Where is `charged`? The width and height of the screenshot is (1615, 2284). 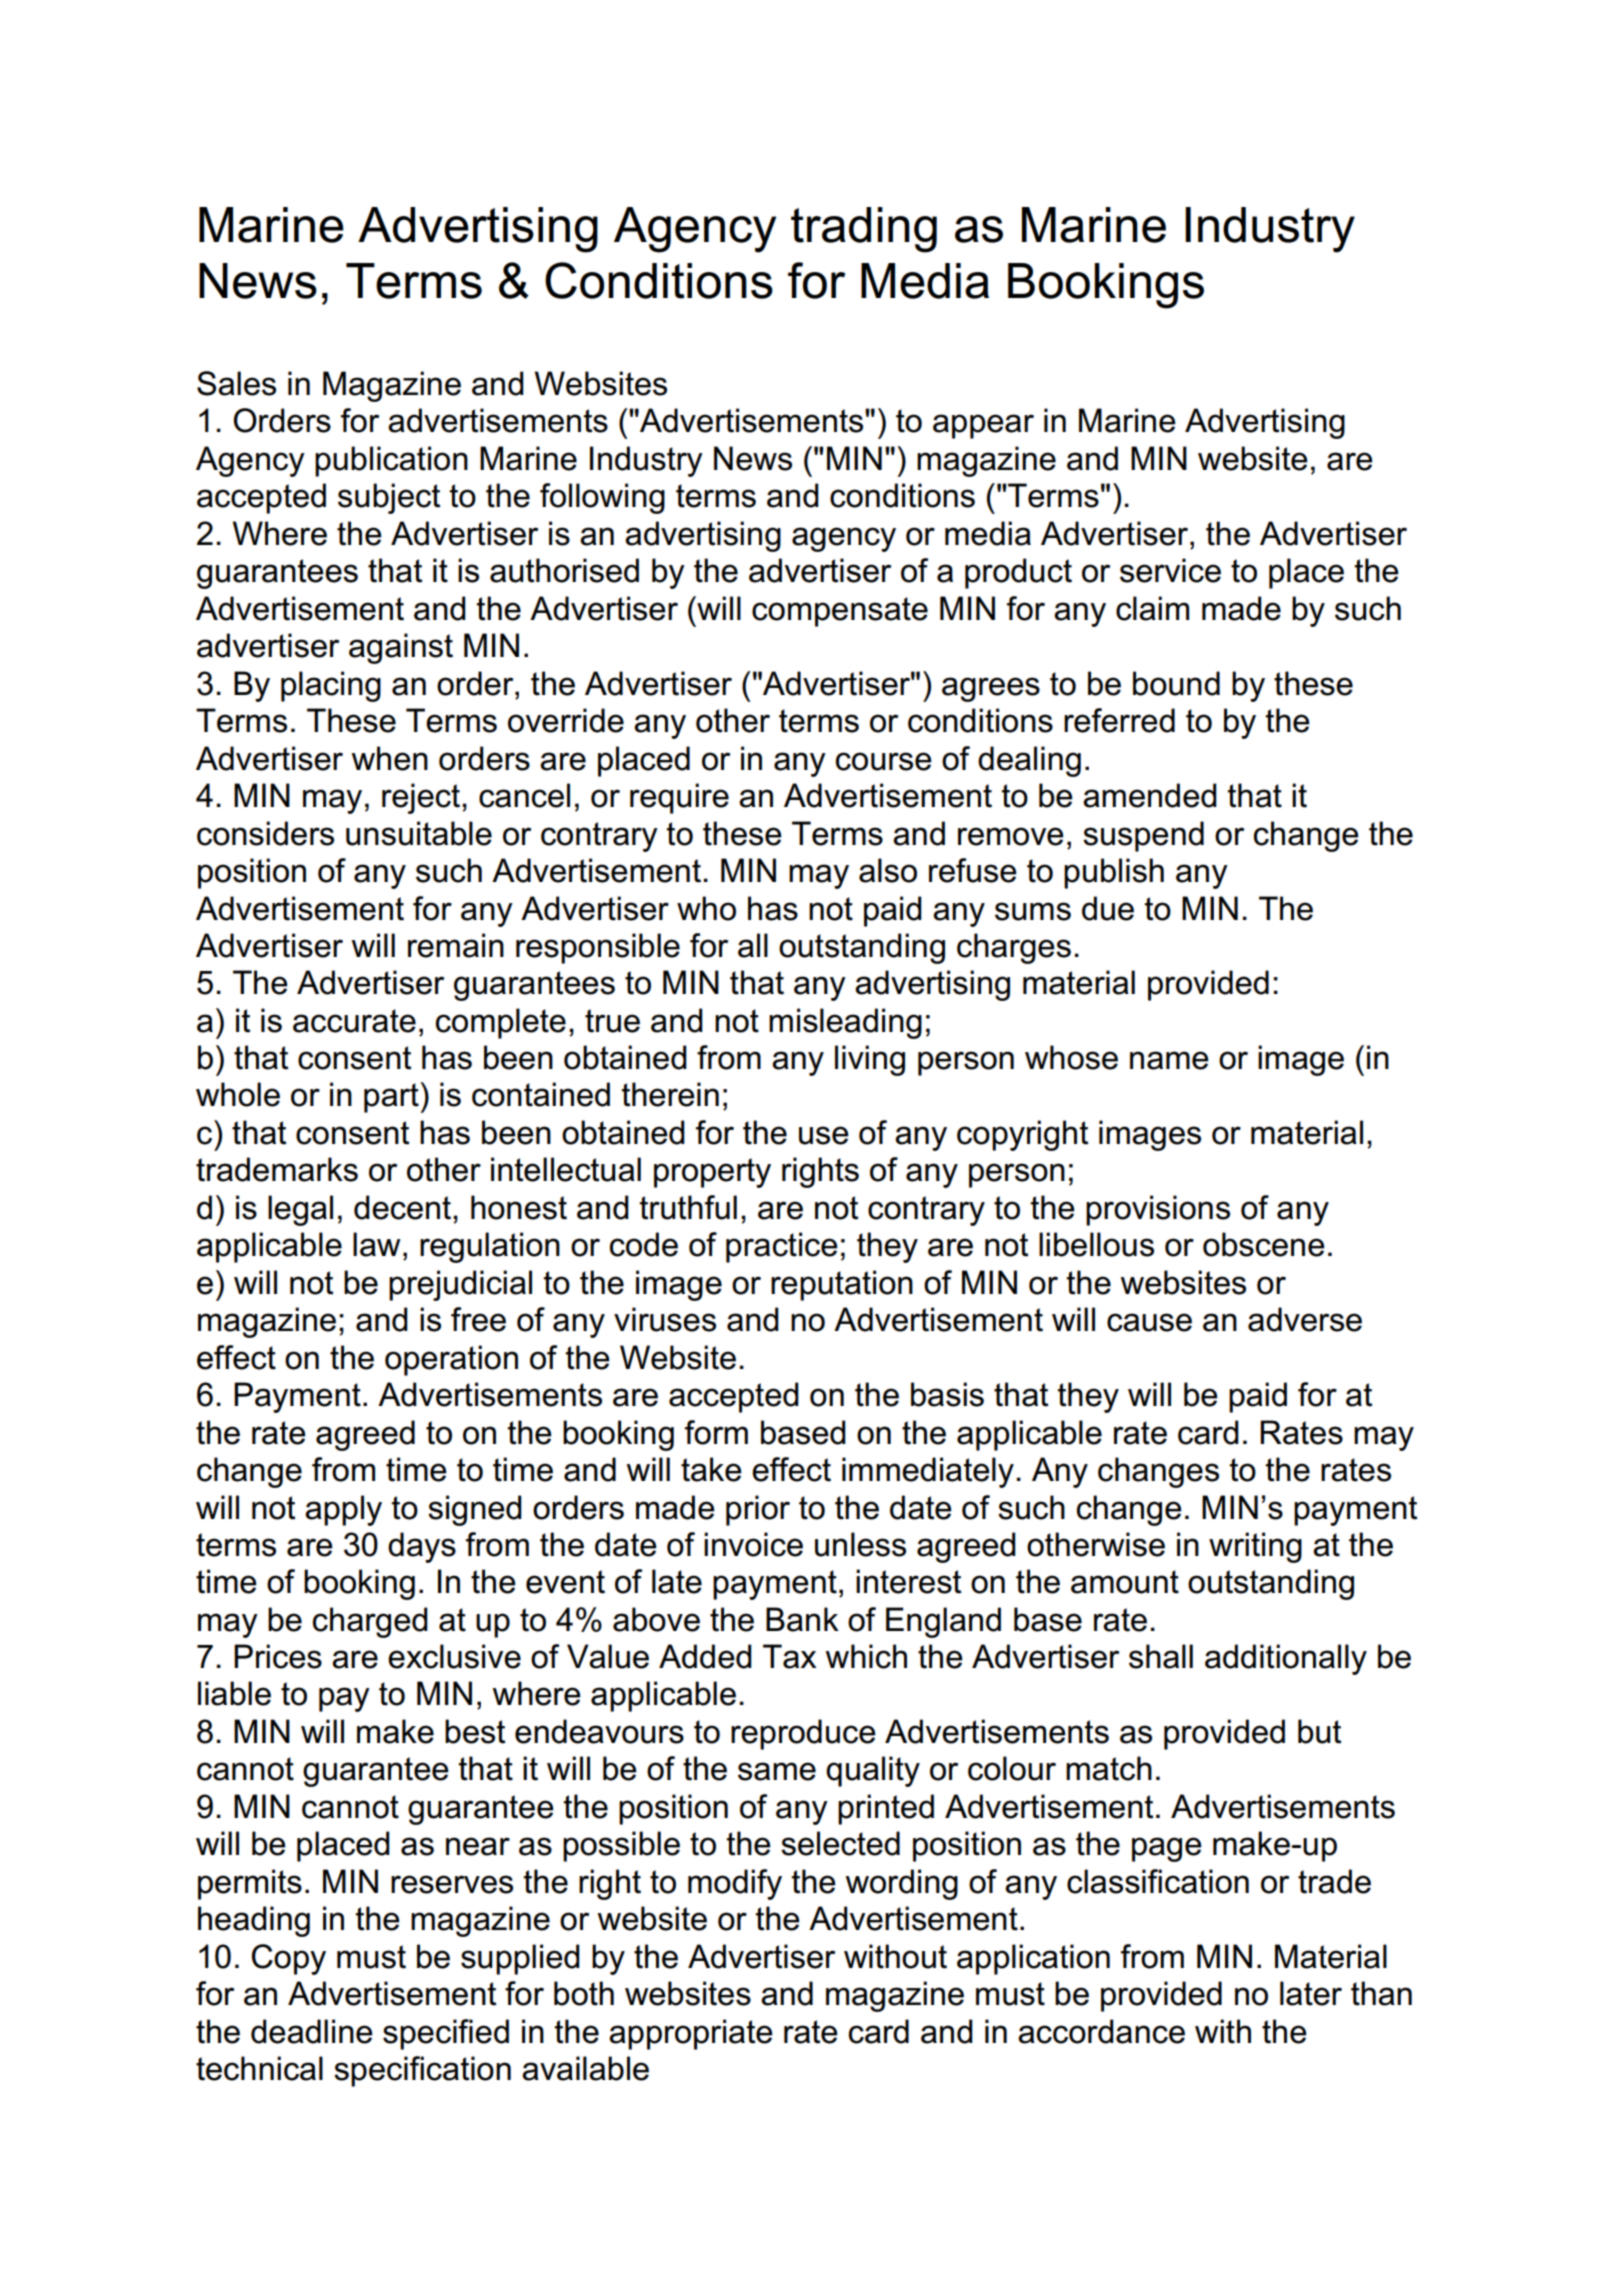
charged is located at coordinates (370, 1622).
